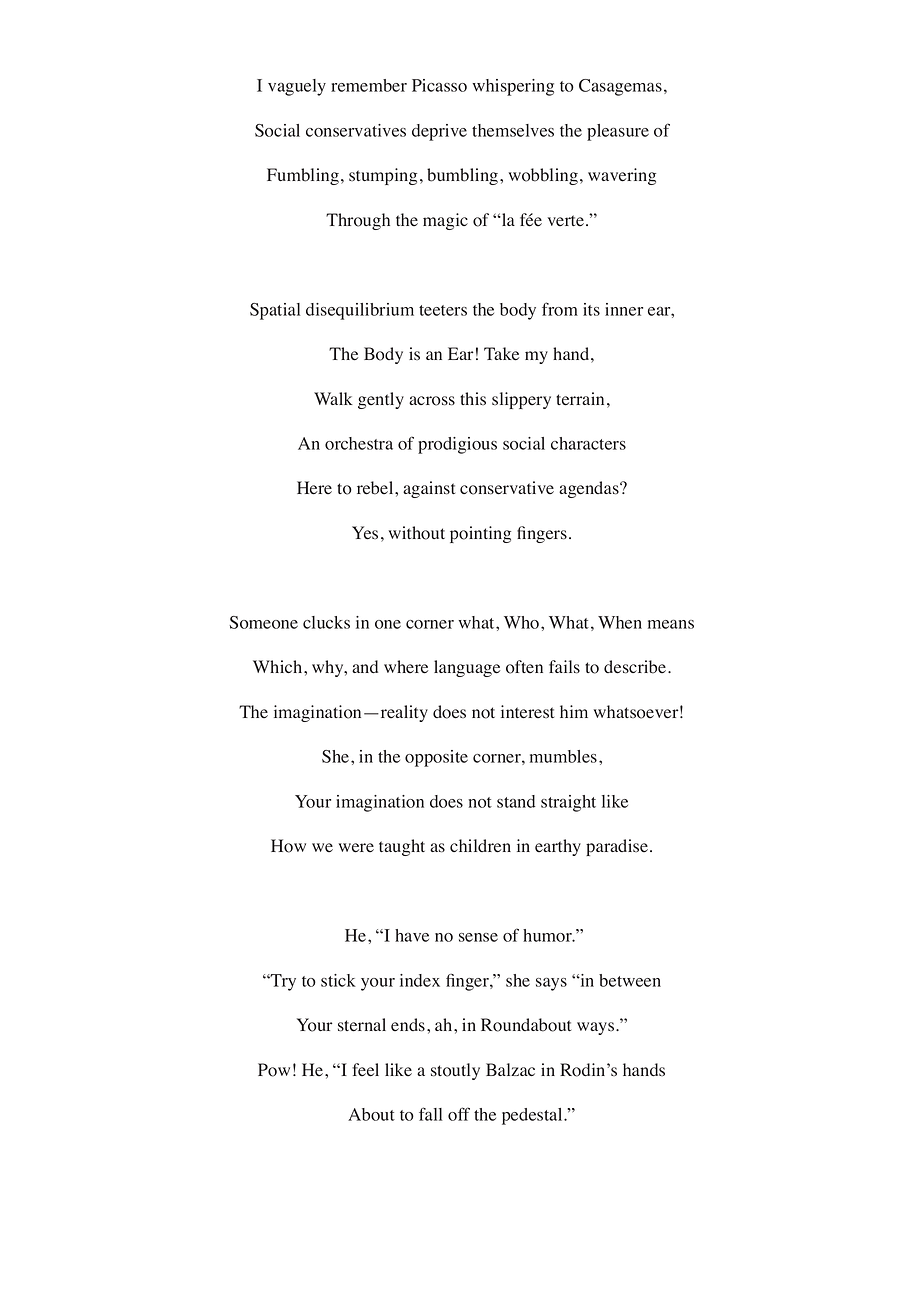 The width and height of the screenshot is (924, 1308). Describe the element at coordinates (297, 87) in the screenshot. I see `vaguely` at that location.
